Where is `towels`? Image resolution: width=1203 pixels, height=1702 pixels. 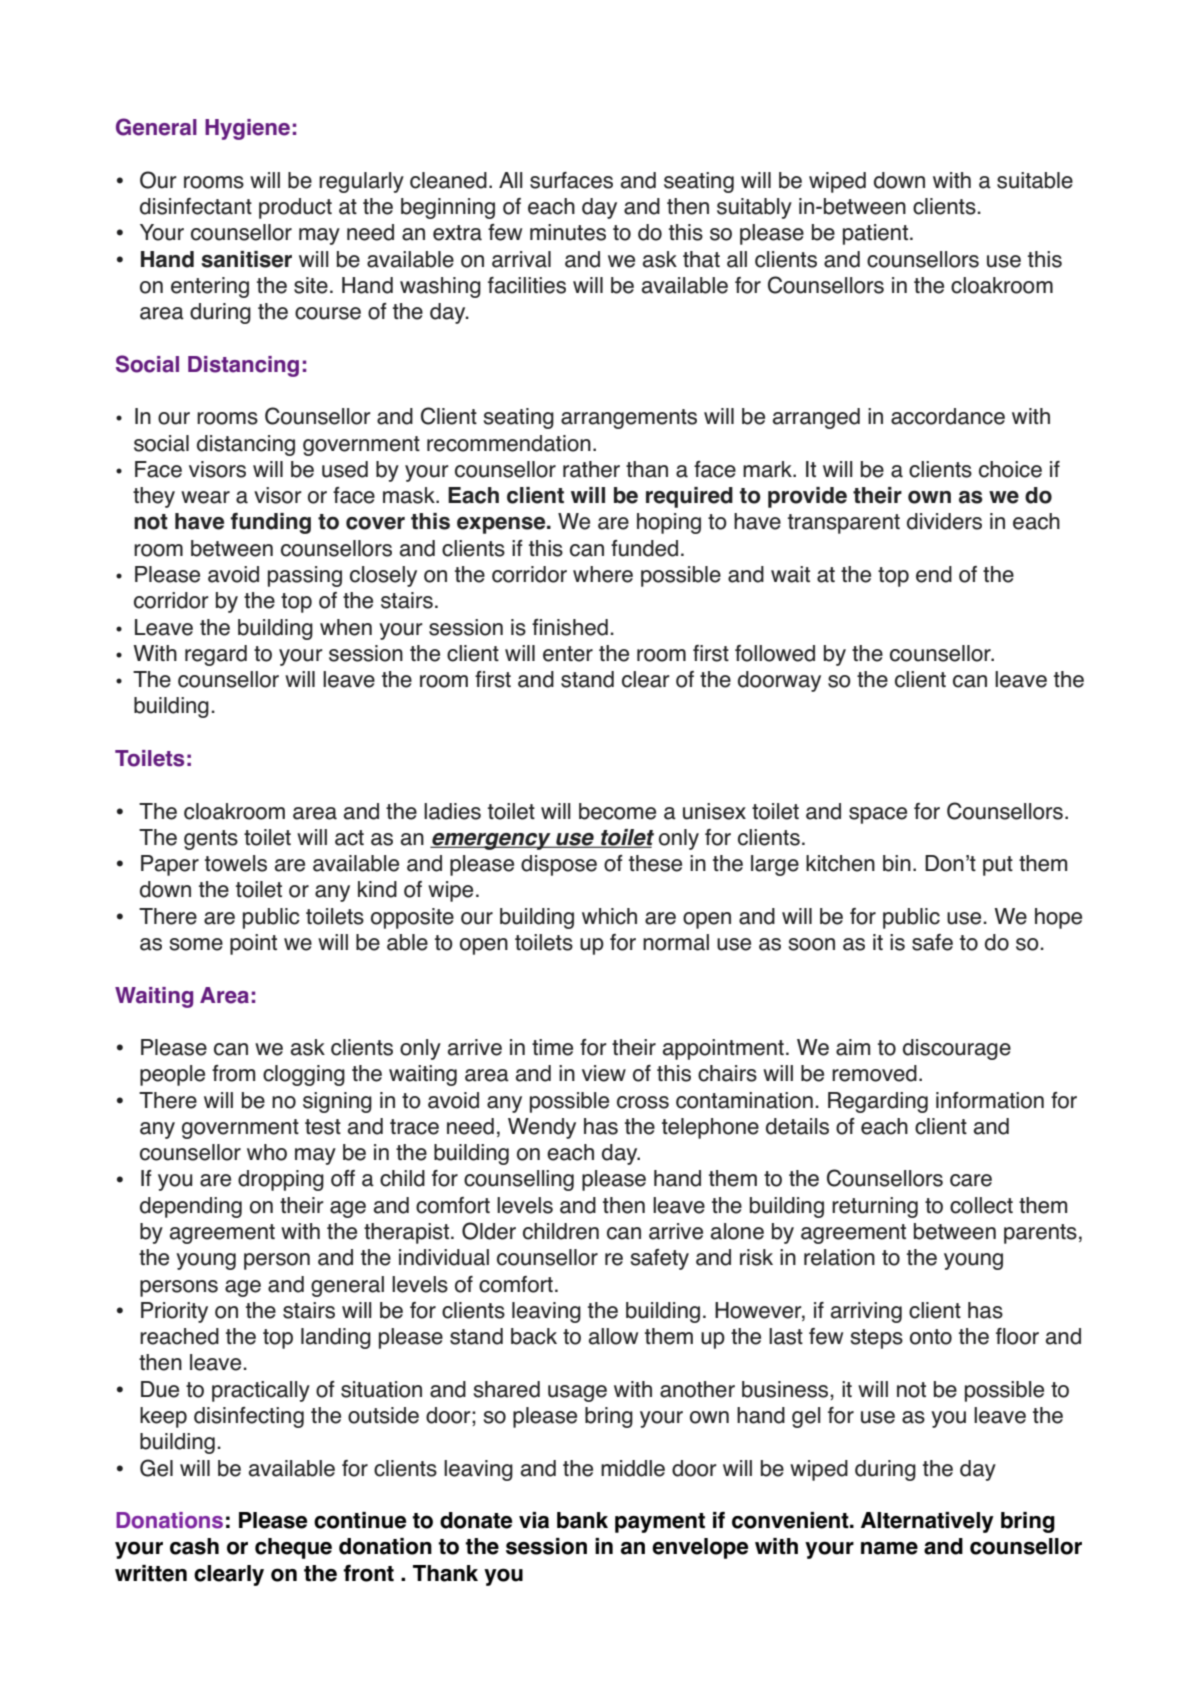 towels is located at coordinates (236, 863).
